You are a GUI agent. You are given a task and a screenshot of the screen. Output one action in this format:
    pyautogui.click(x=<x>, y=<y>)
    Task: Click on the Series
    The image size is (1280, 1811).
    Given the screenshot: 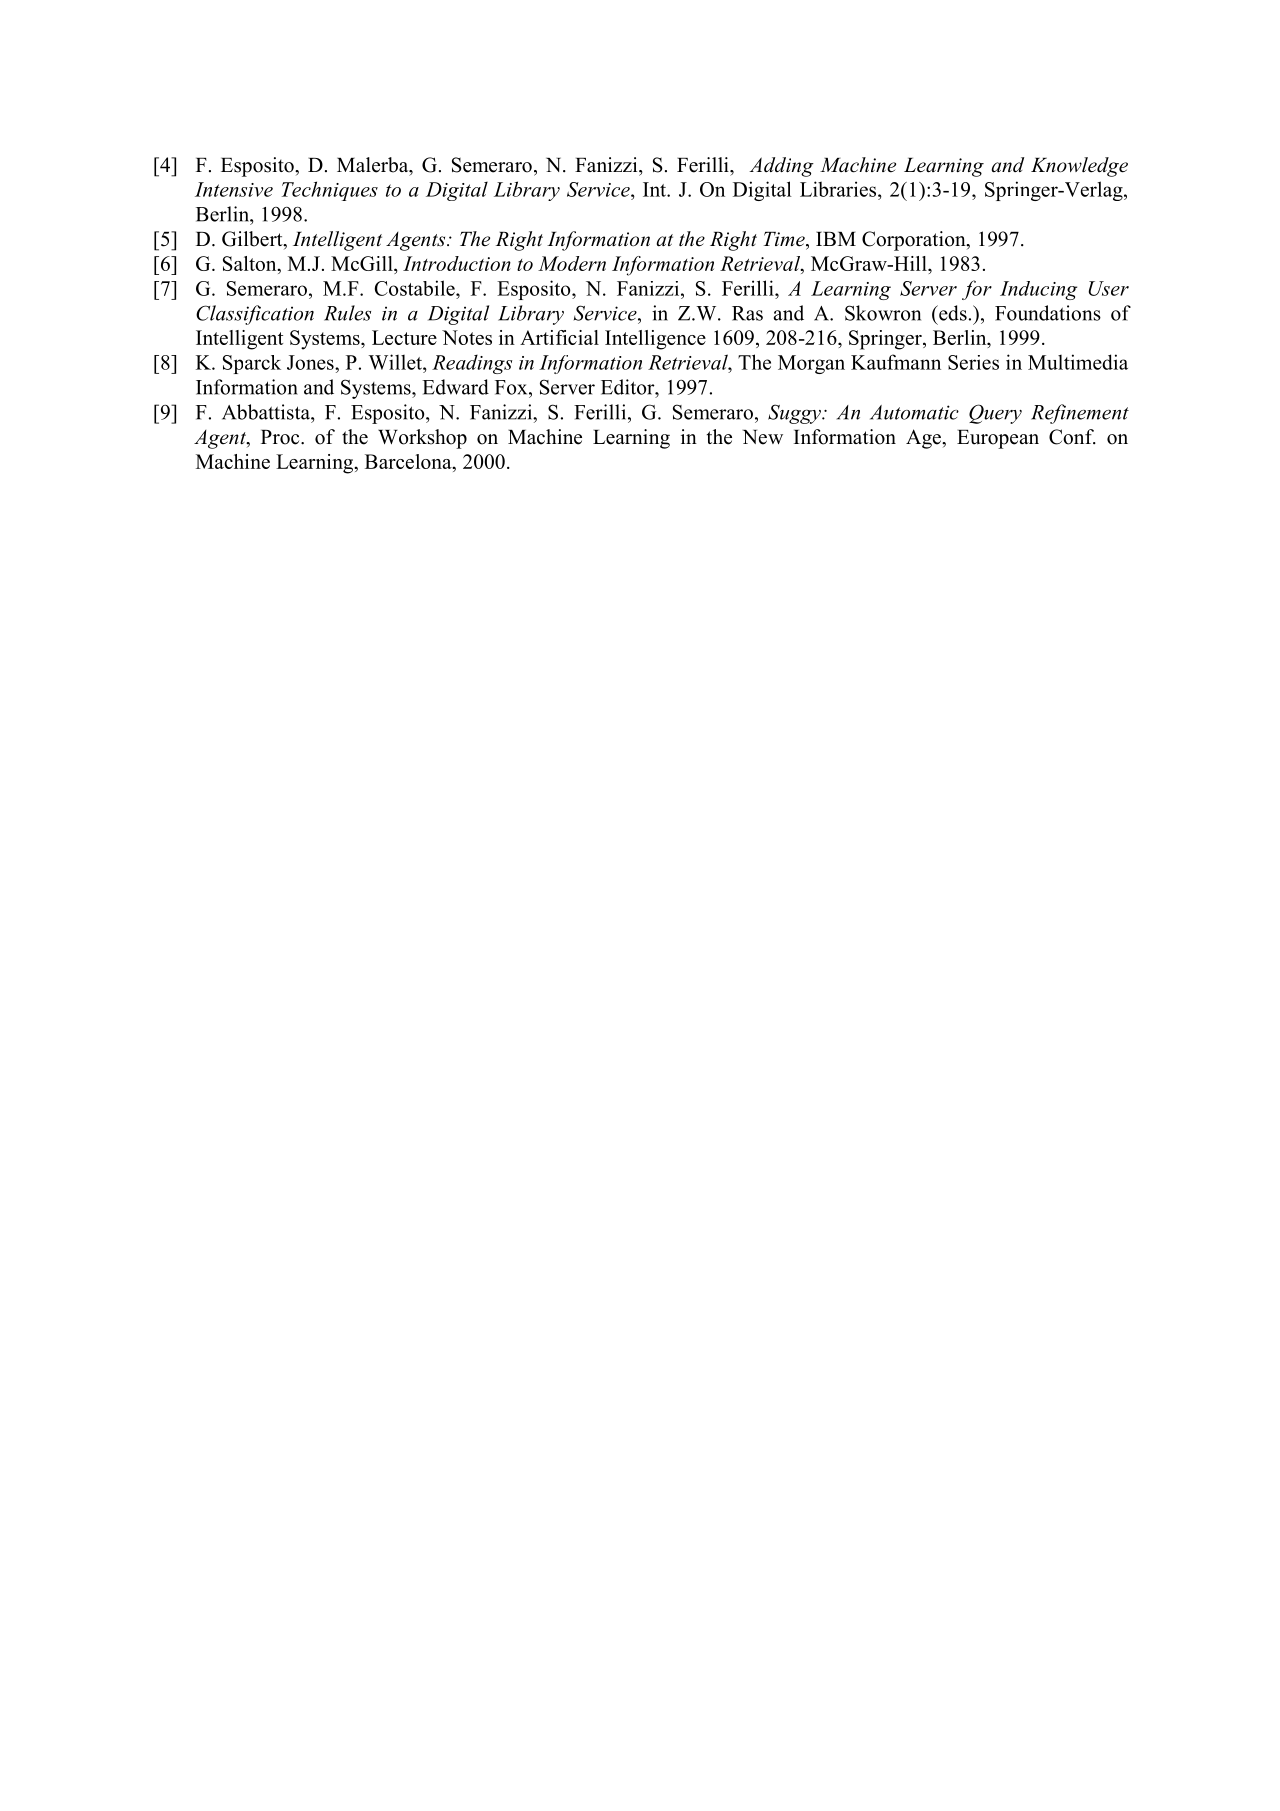 What is the action you would take?
    pyautogui.click(x=973, y=362)
